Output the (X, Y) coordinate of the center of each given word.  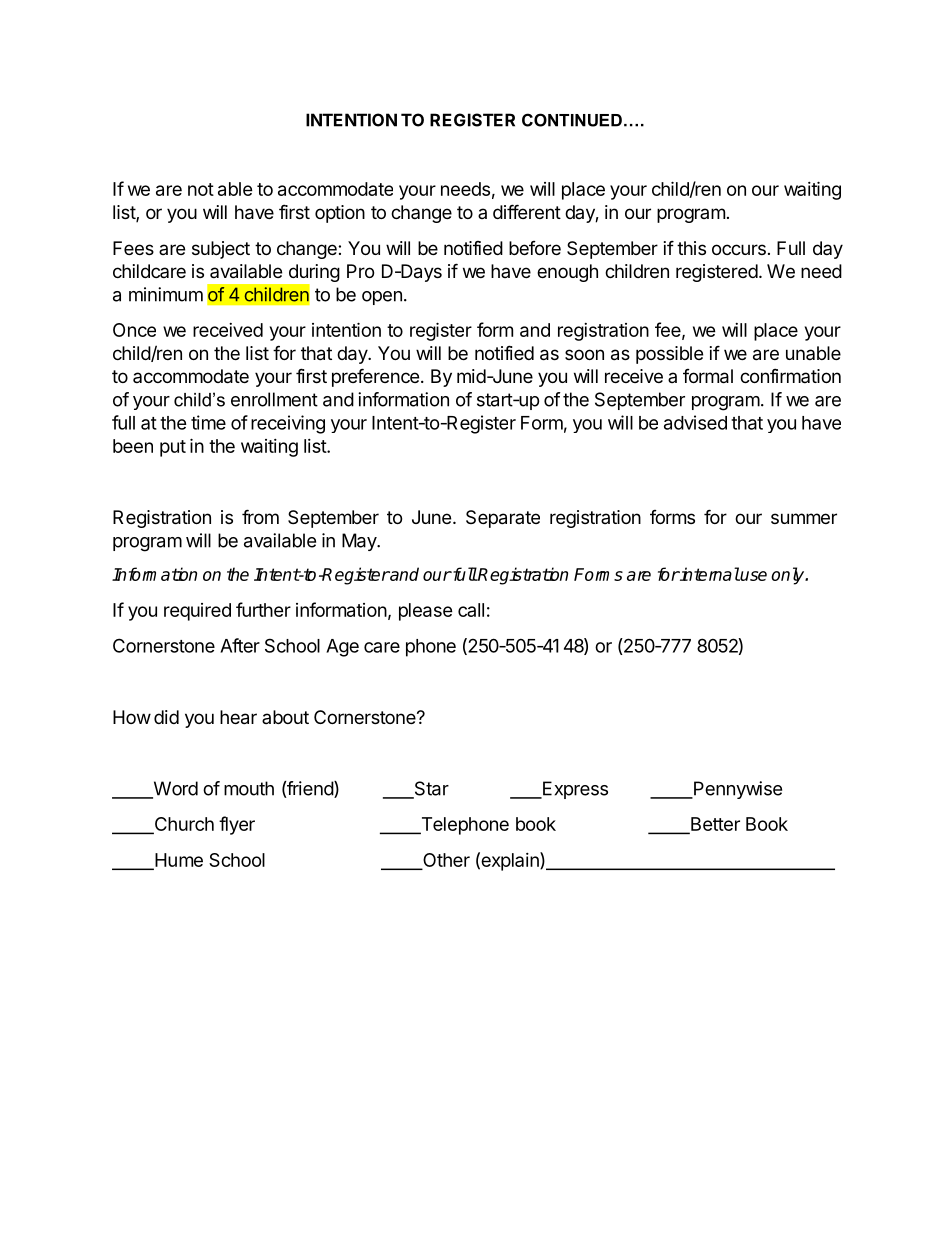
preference (375, 377)
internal (709, 574)
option (340, 214)
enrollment (274, 399)
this (691, 248)
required (197, 612)
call (471, 610)
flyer (237, 825)
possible (669, 355)
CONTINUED (572, 120)
